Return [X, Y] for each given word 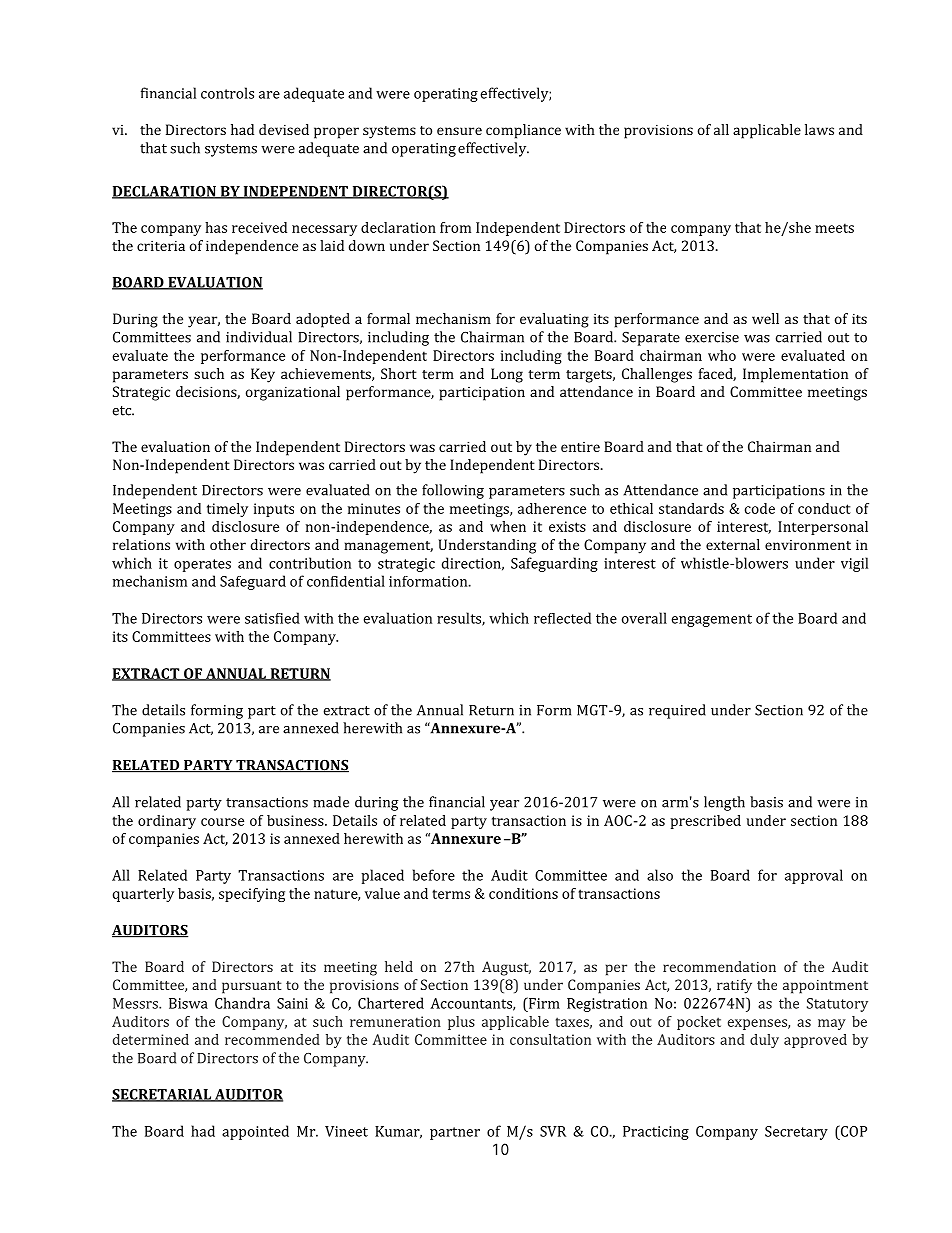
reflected [562, 618]
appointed [255, 1132]
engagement [712, 620]
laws [819, 129]
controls [227, 93]
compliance [523, 131]
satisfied [272, 618]
